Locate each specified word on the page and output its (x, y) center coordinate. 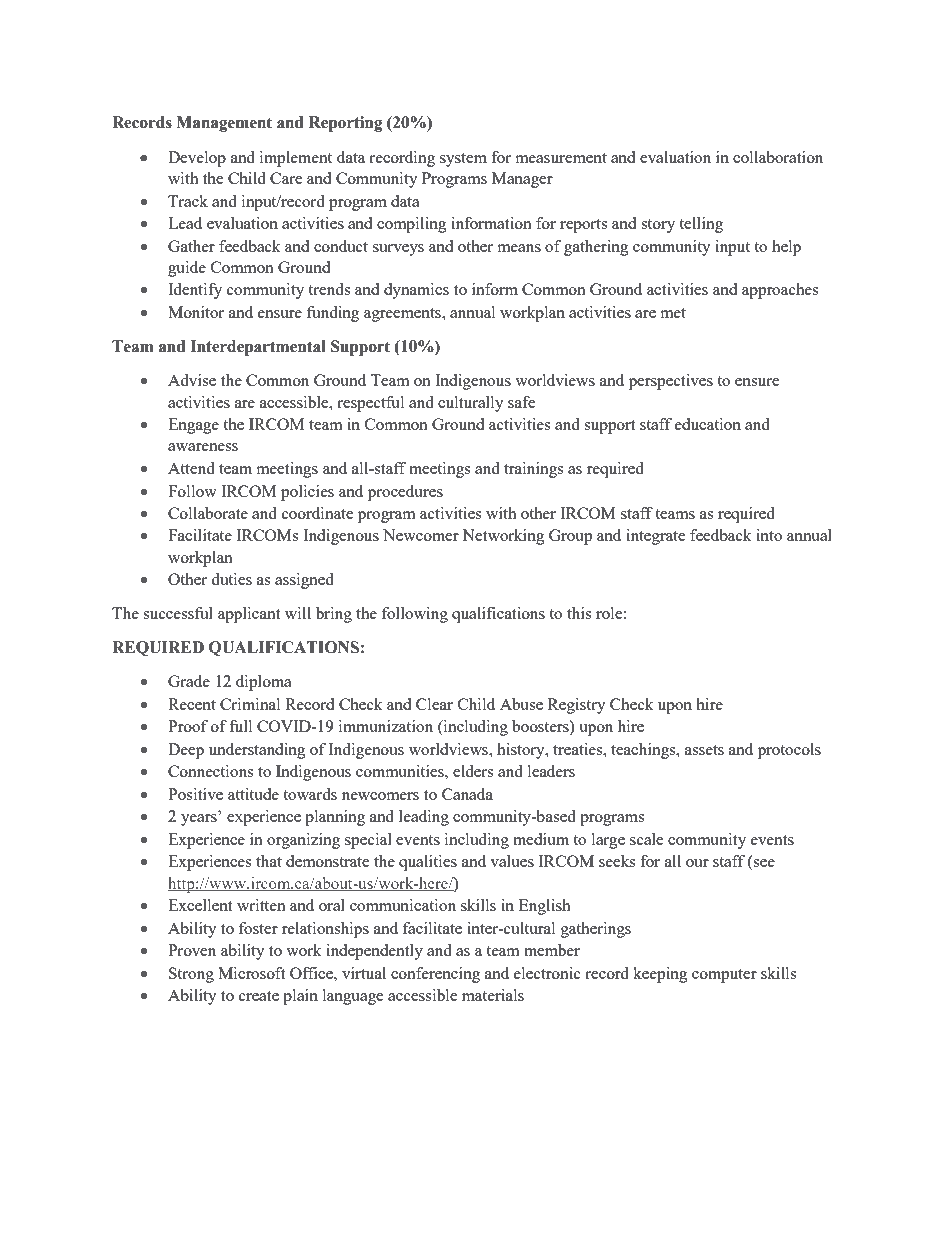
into (769, 535)
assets (704, 750)
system (463, 160)
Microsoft (251, 973)
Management (224, 124)
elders (473, 771)
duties (231, 579)
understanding (257, 751)
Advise (192, 380)
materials (493, 995)
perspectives (671, 382)
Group (570, 537)
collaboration (778, 157)
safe (522, 402)
